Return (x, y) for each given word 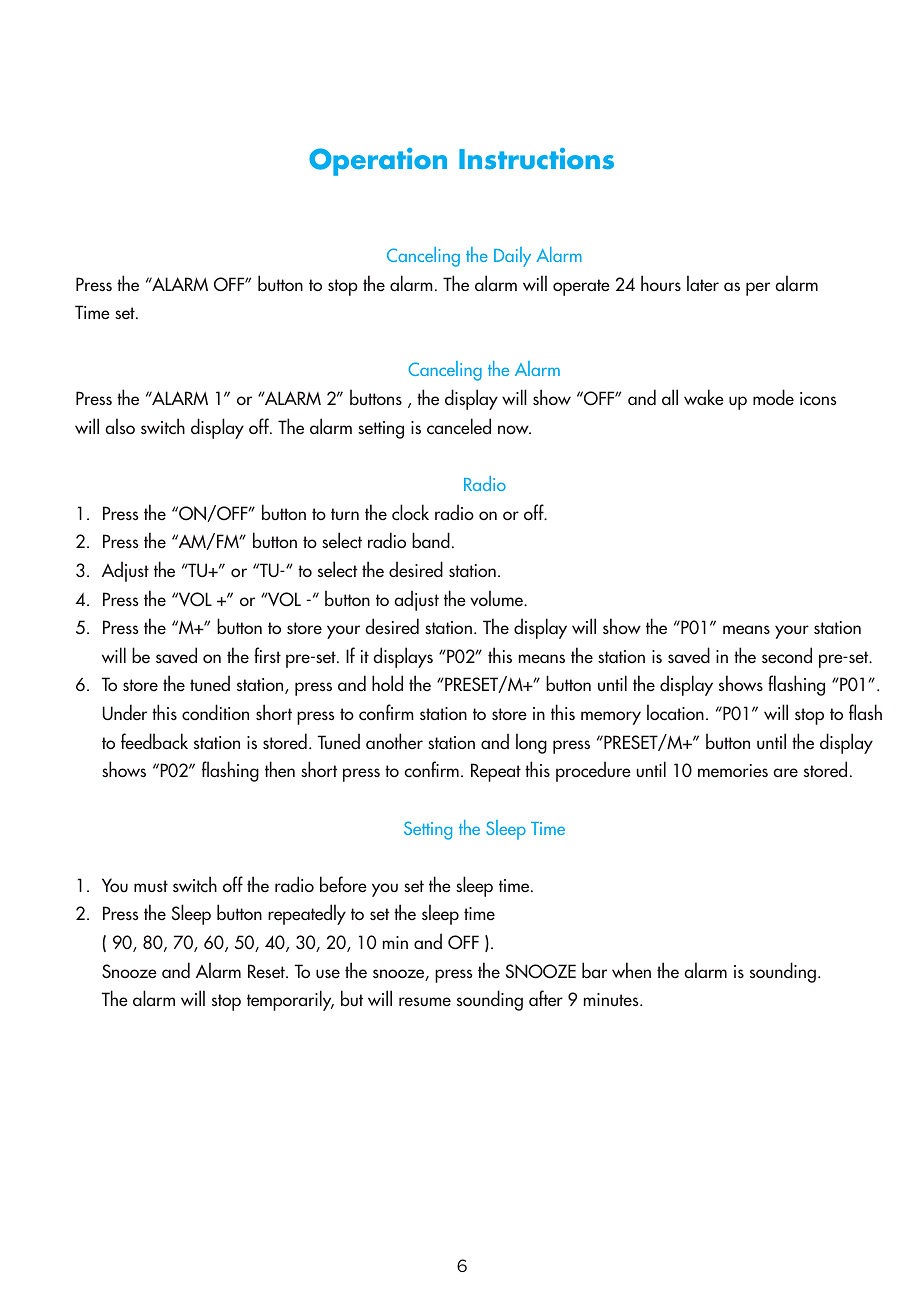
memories (733, 771)
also (120, 426)
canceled (459, 426)
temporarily (290, 1000)
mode (773, 397)
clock (410, 512)
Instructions (536, 159)
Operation (378, 162)
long (531, 743)
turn (345, 514)
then (280, 769)
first (267, 655)
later (703, 283)
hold (387, 683)
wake (704, 397)
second (787, 655)
